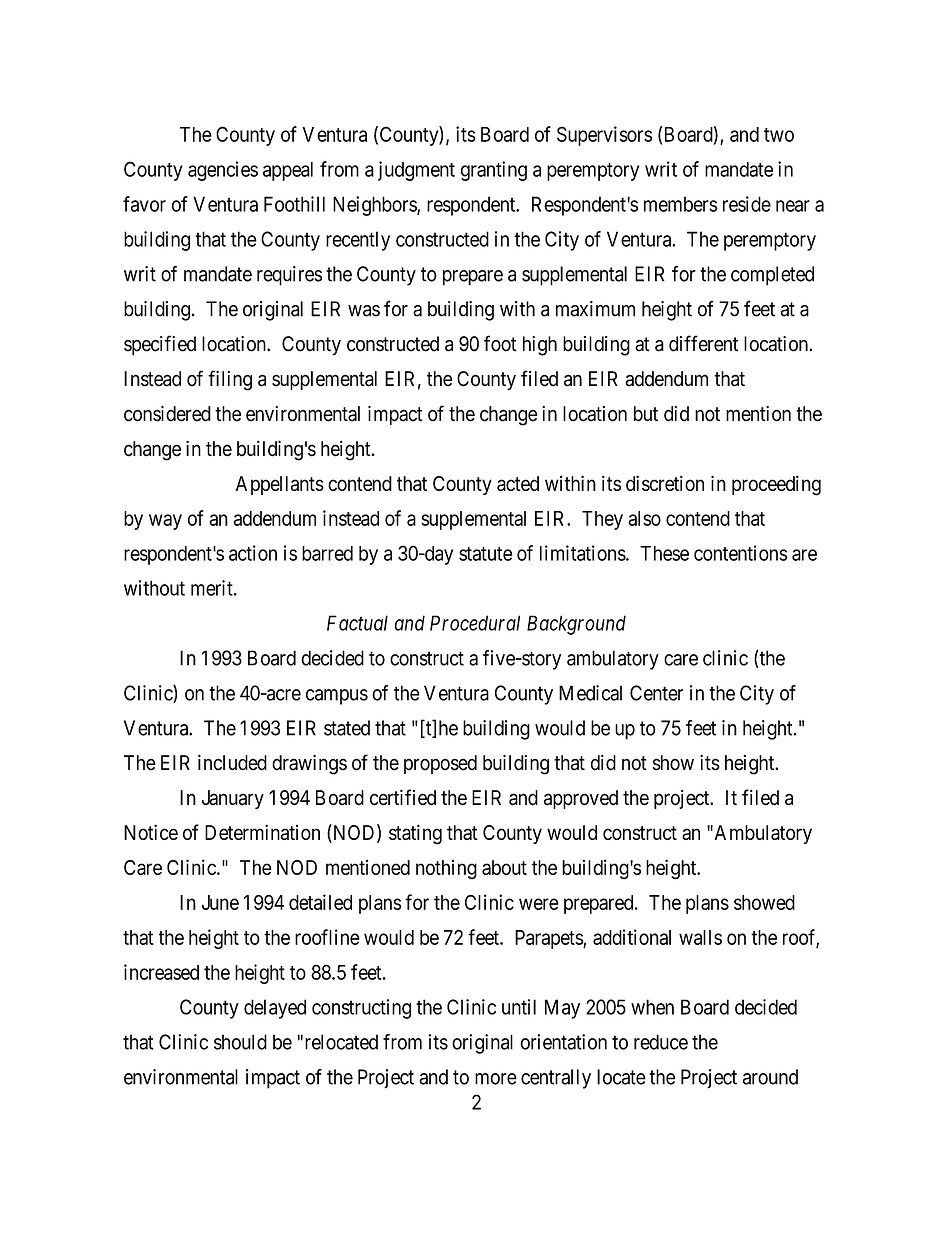  I want to click on high, so click(540, 346).
